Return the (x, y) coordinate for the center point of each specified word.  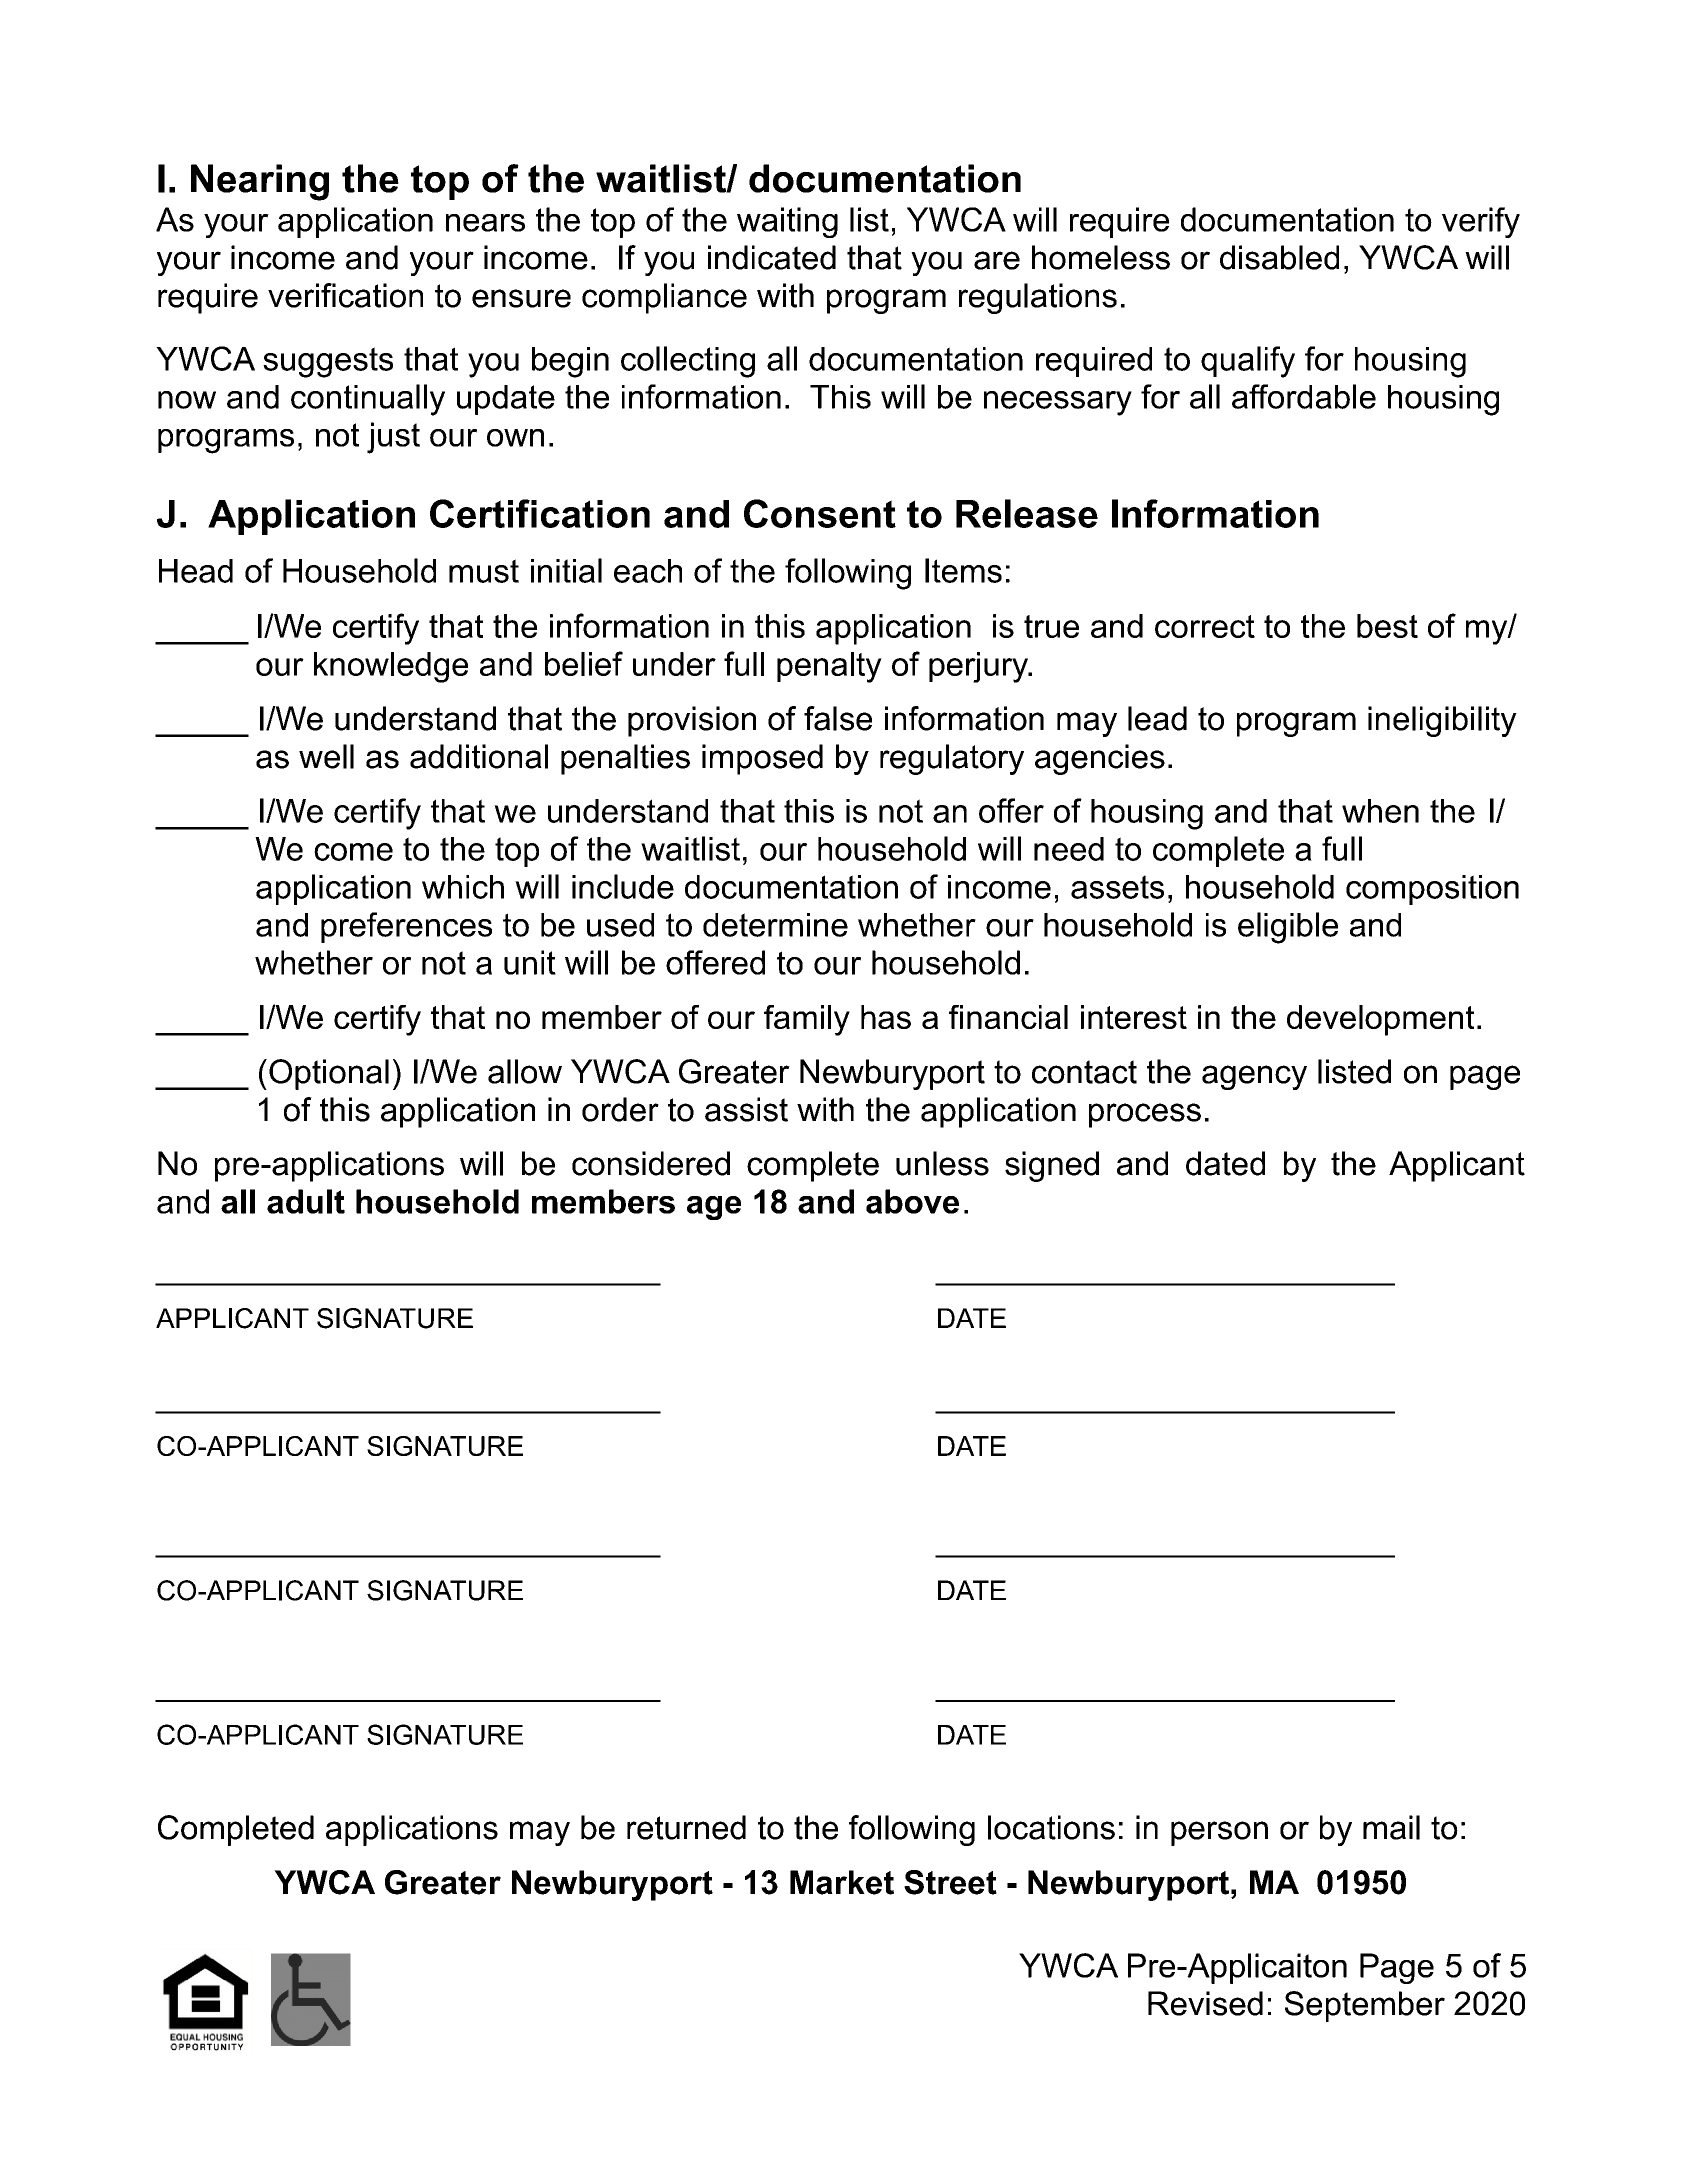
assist (746, 1109)
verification (345, 295)
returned (686, 1827)
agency (1254, 1077)
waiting (787, 222)
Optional (329, 1074)
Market (842, 1882)
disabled (1279, 257)
